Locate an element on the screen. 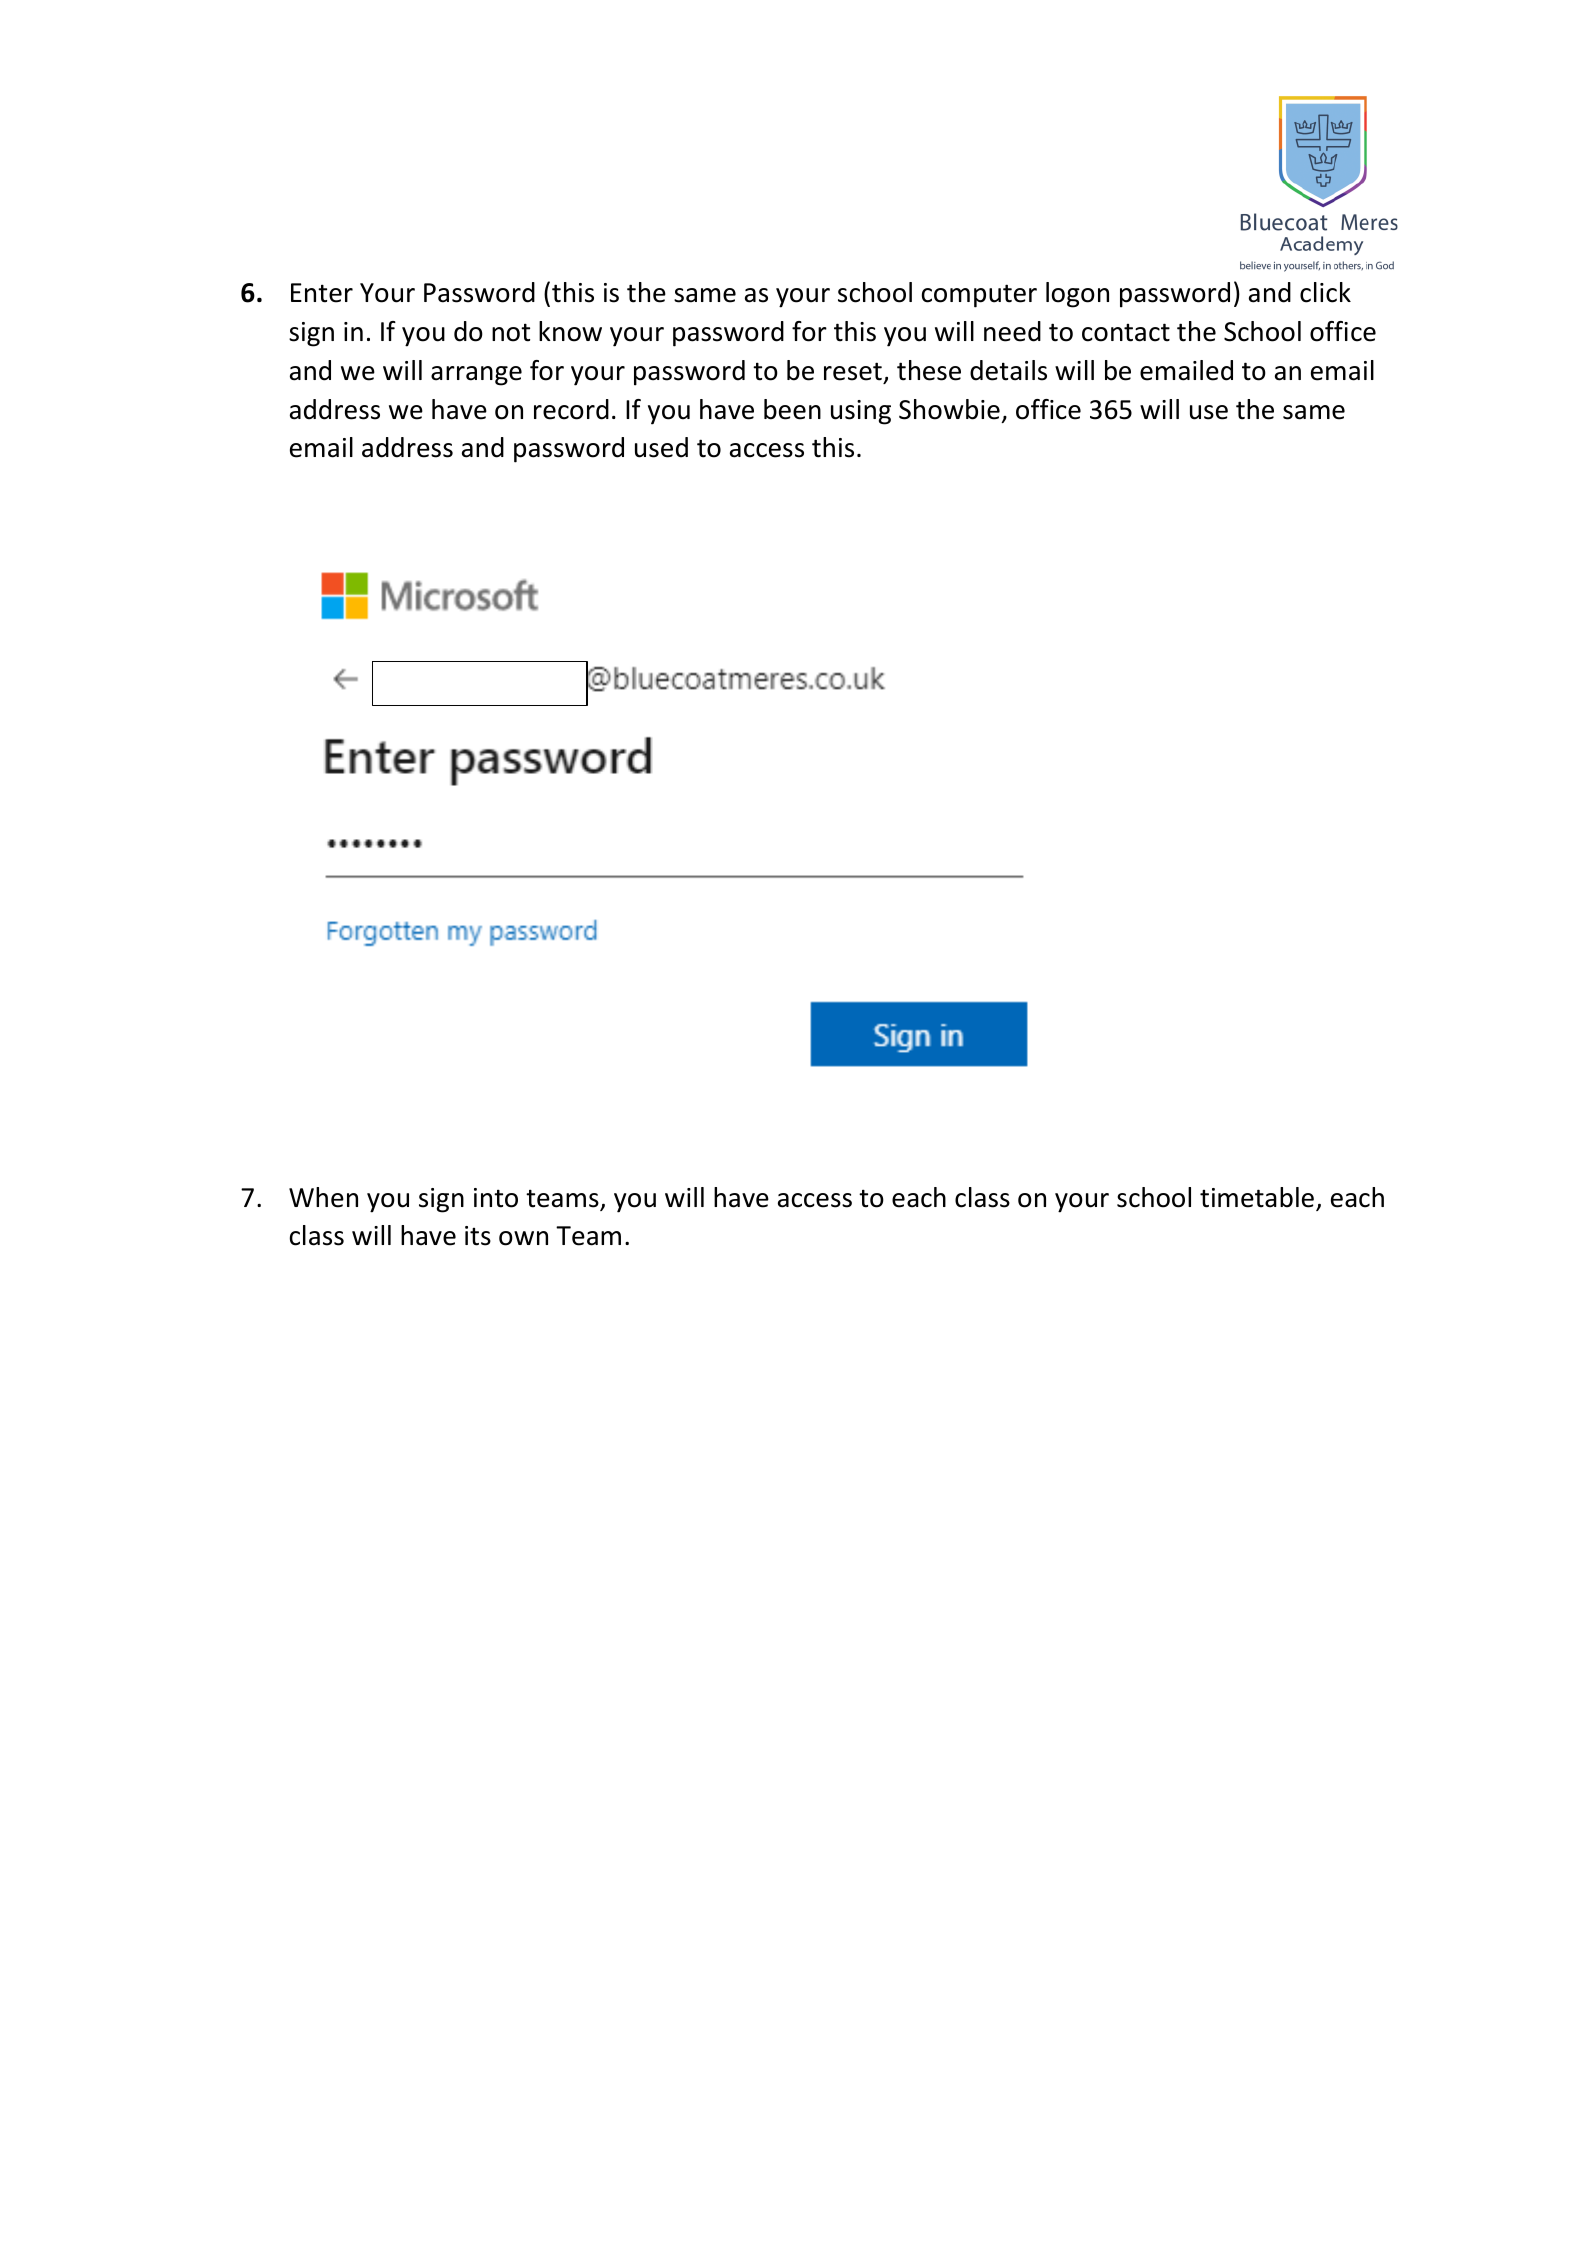 The height and width of the screenshot is (2249, 1590). need is located at coordinates (1012, 331).
